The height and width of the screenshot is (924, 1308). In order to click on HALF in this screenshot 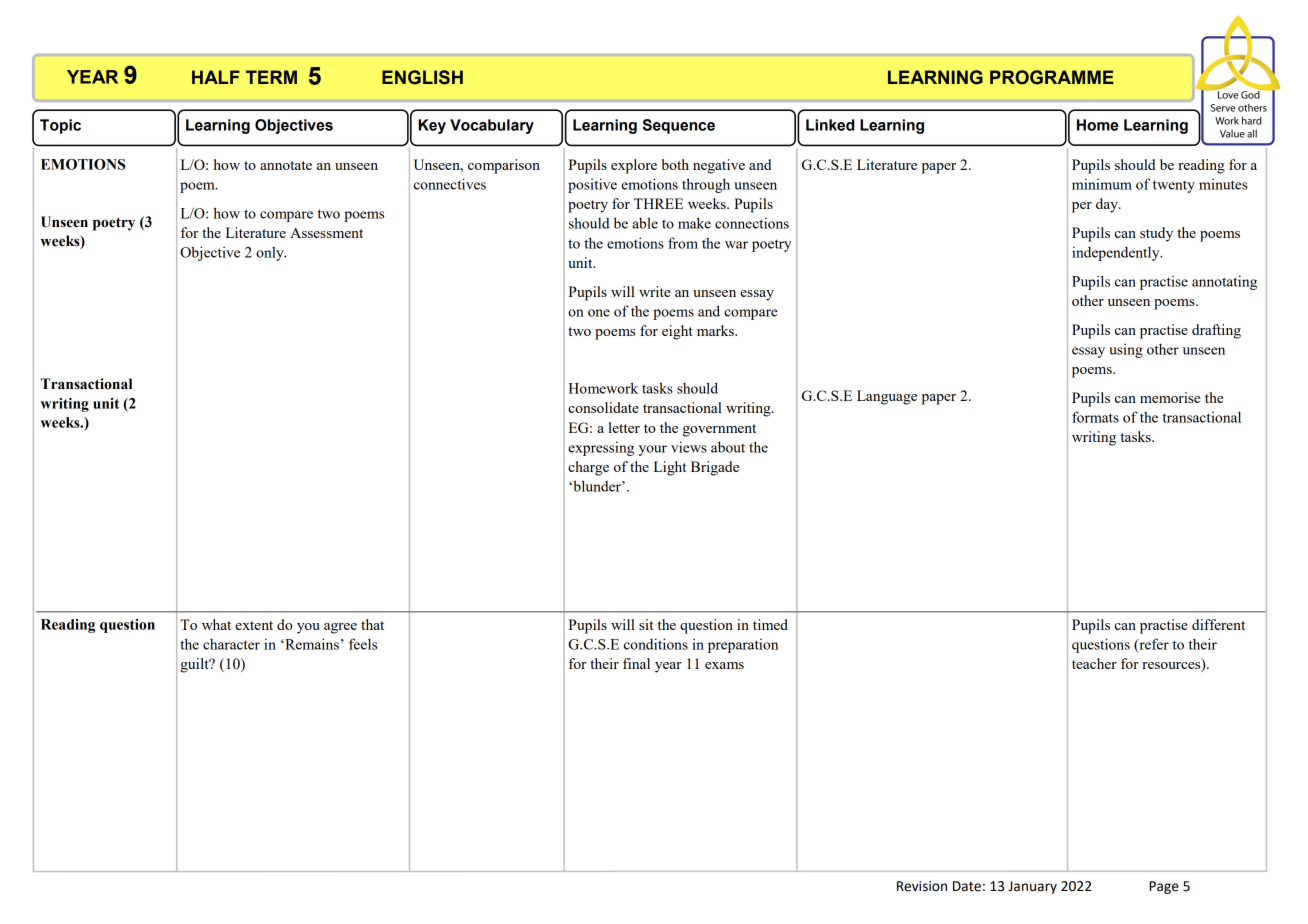, I will do `click(216, 77)`.
